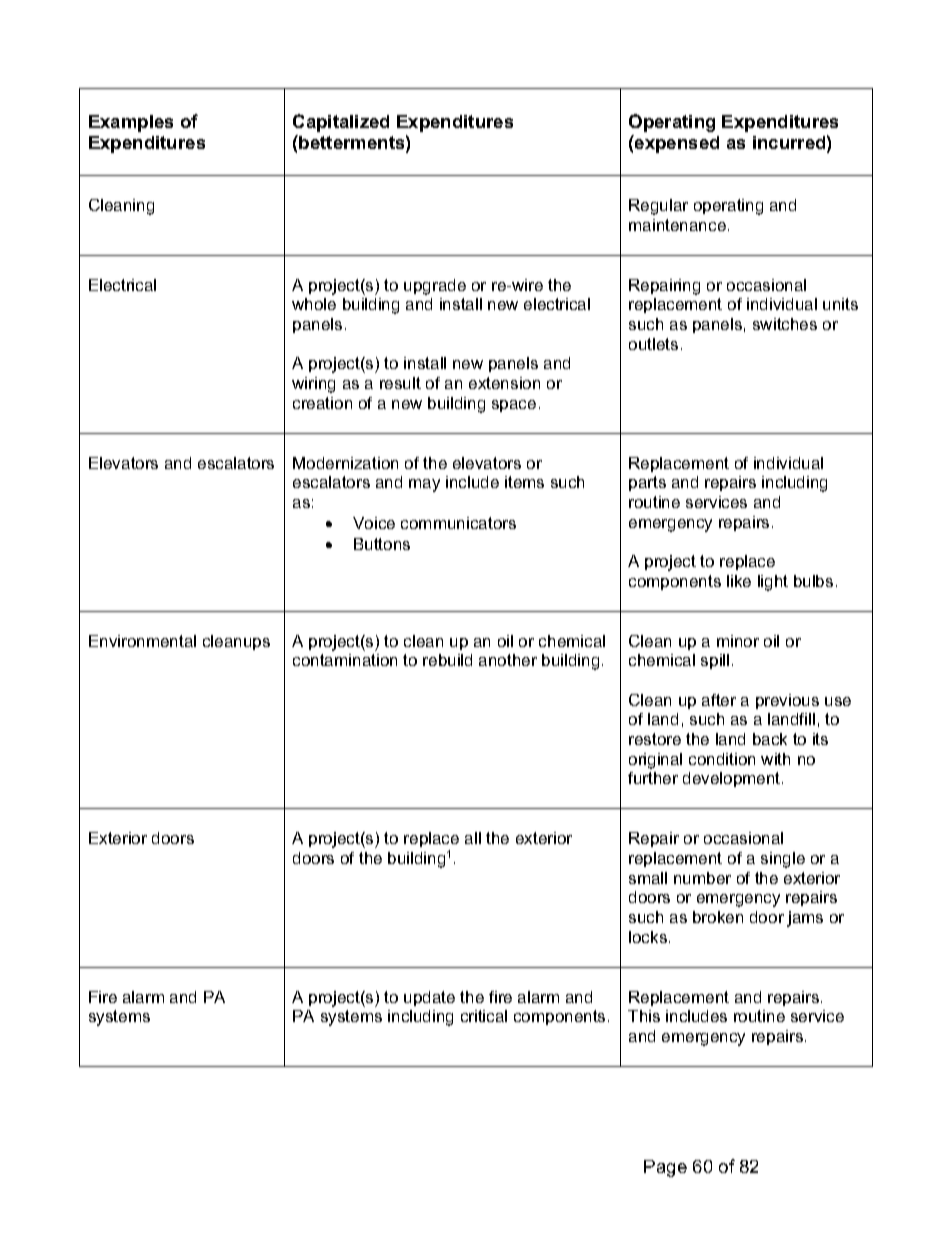  Describe the element at coordinates (665, 1168) in the screenshot. I see `Page` at that location.
